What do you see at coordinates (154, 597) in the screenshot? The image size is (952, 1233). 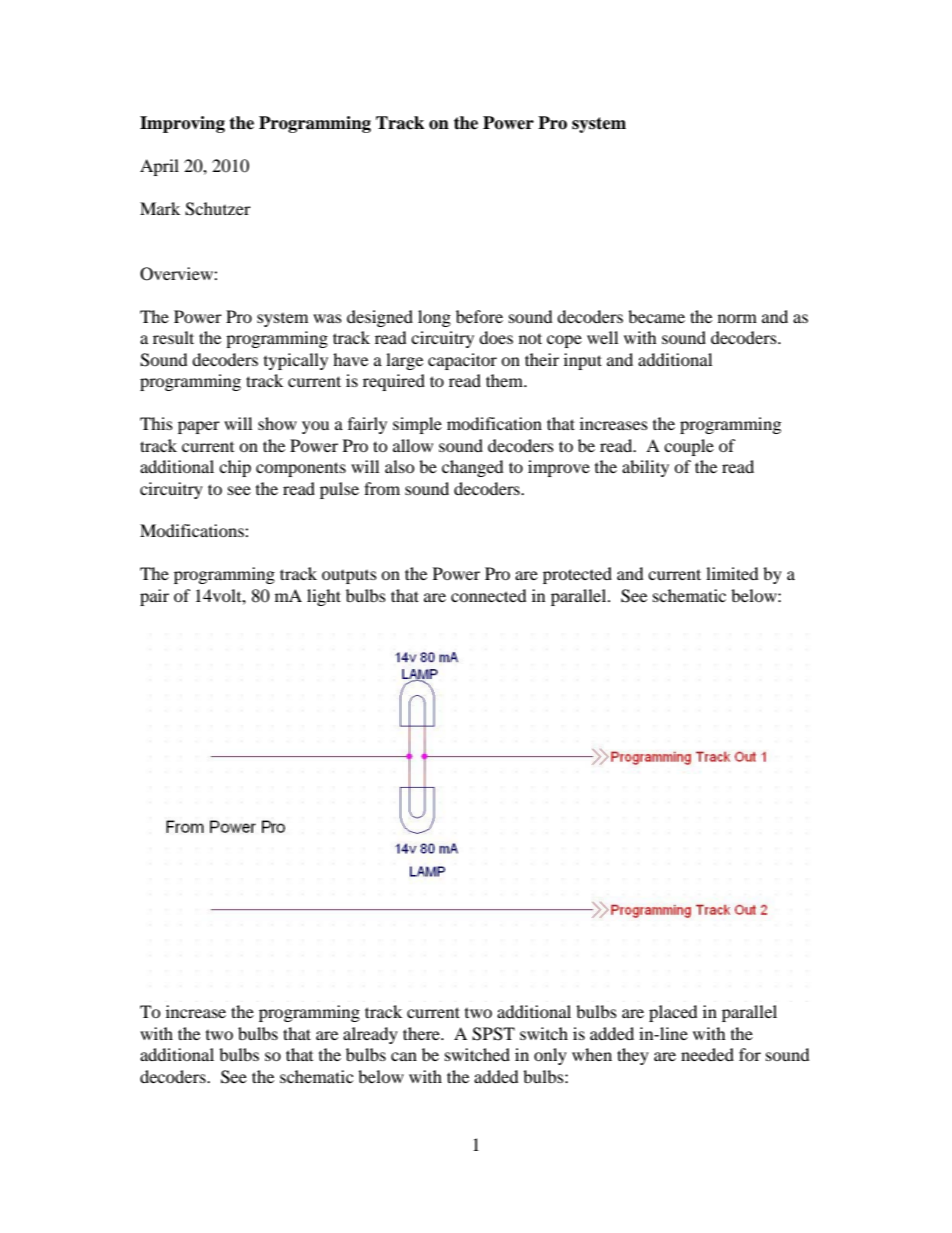 I see `pair` at bounding box center [154, 597].
